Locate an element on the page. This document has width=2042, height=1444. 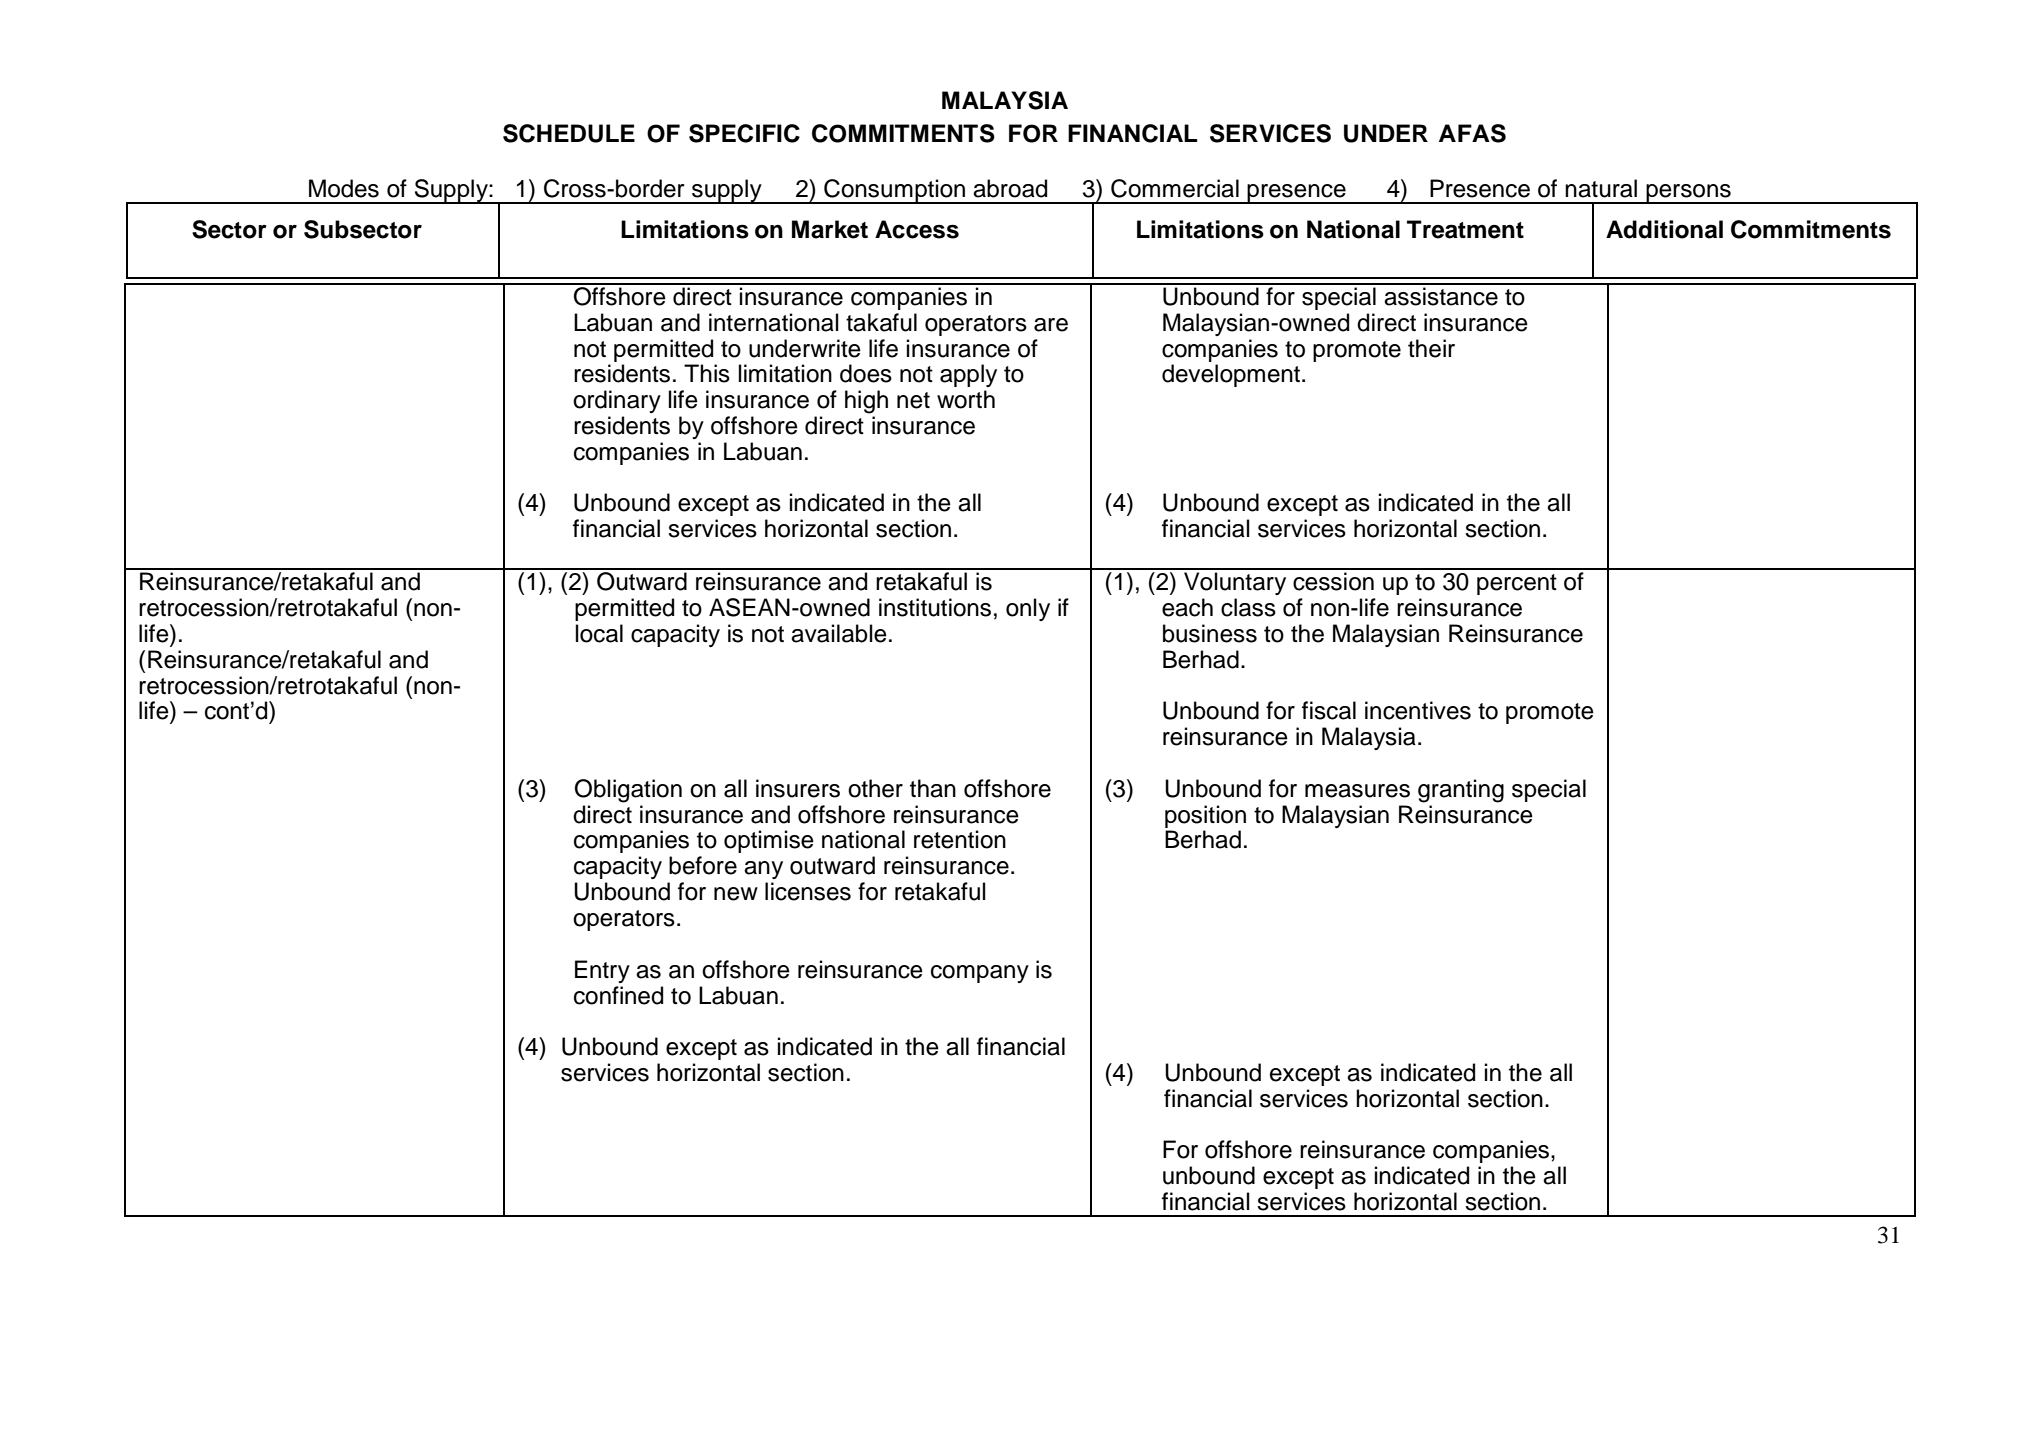
abroad is located at coordinates (1010, 188).
